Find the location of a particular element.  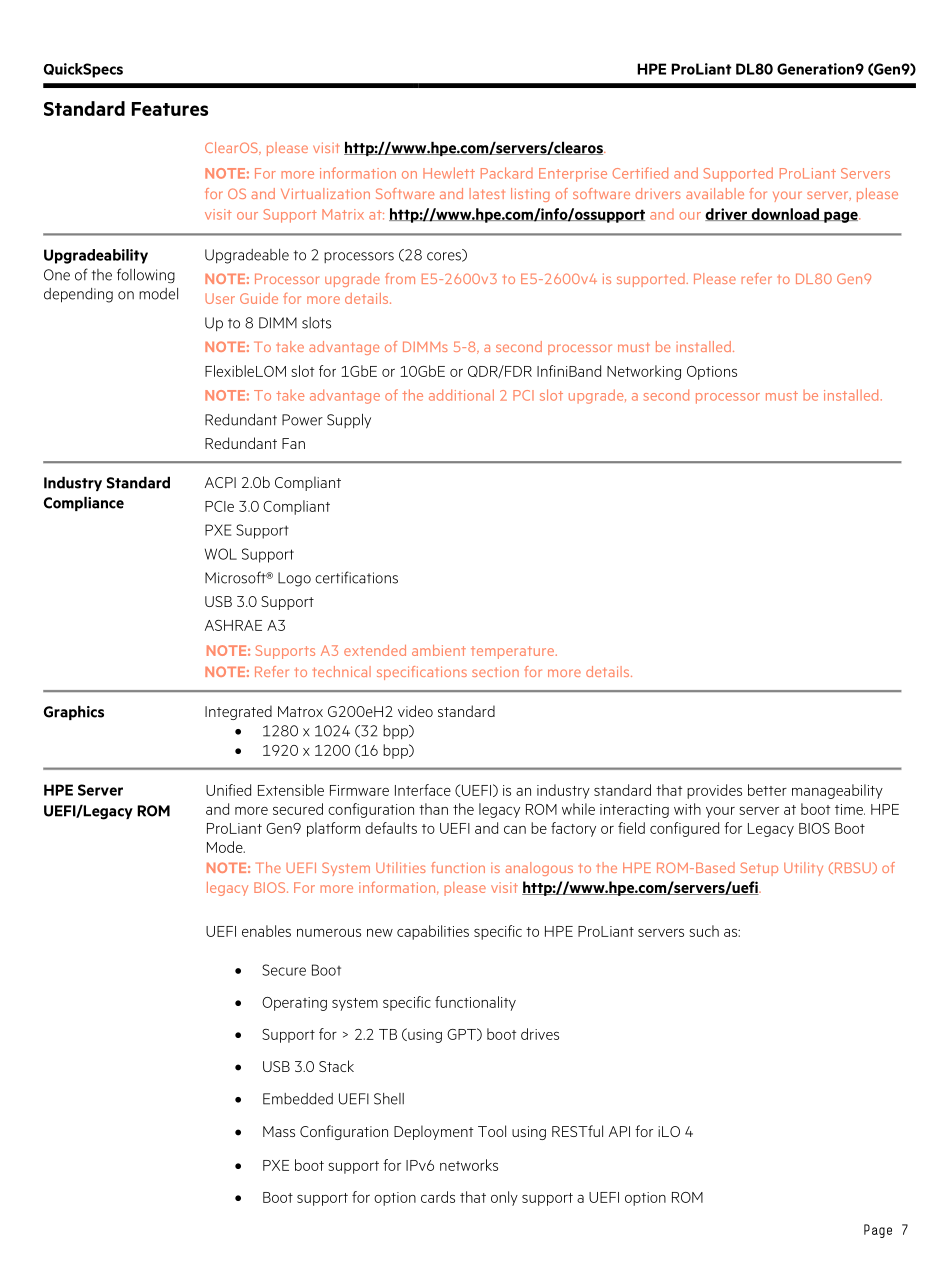

networks is located at coordinates (469, 1165).
